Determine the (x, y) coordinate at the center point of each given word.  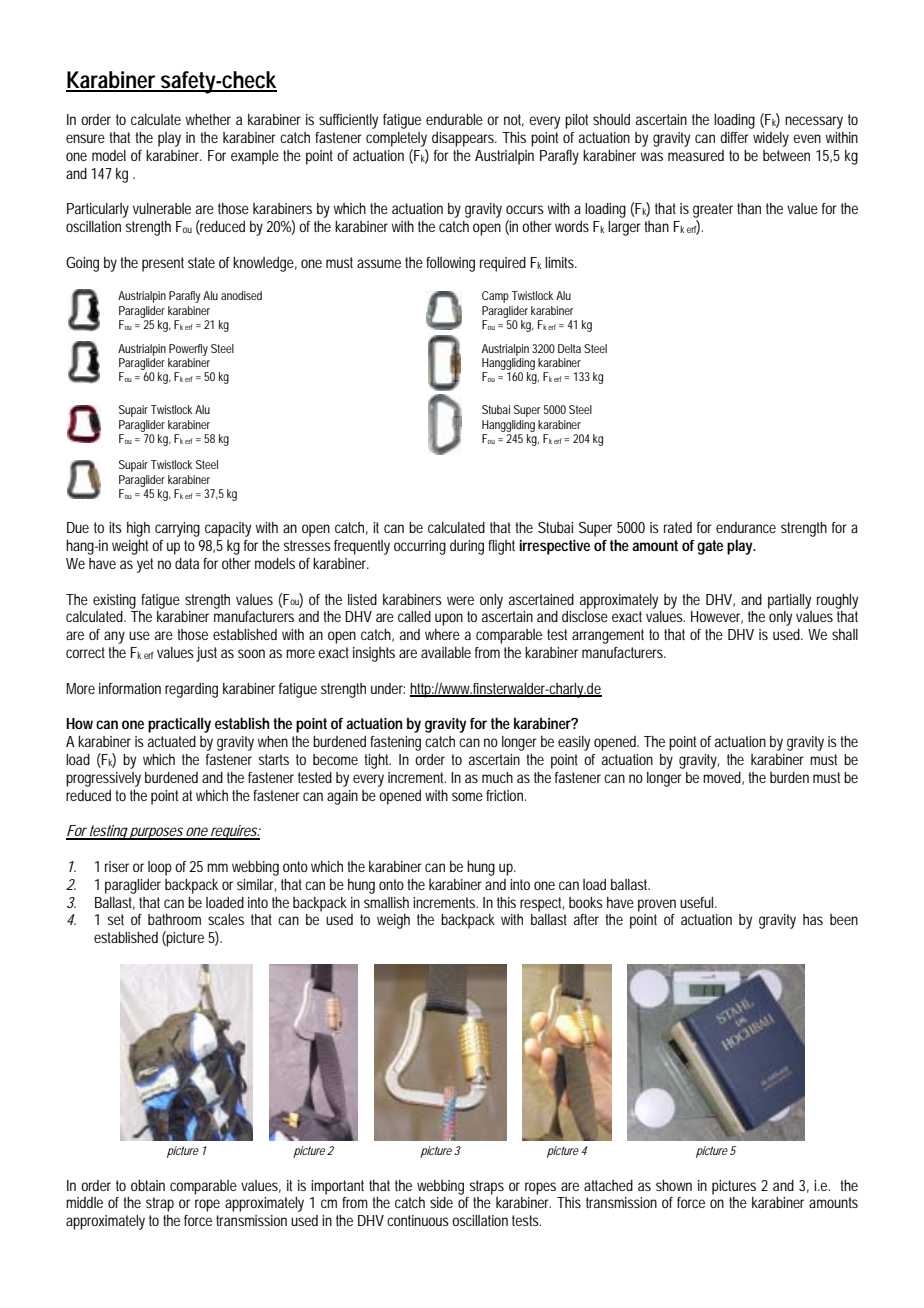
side (441, 1202)
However (717, 617)
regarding (191, 690)
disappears (464, 139)
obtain (148, 1185)
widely (771, 139)
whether (208, 119)
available (446, 652)
